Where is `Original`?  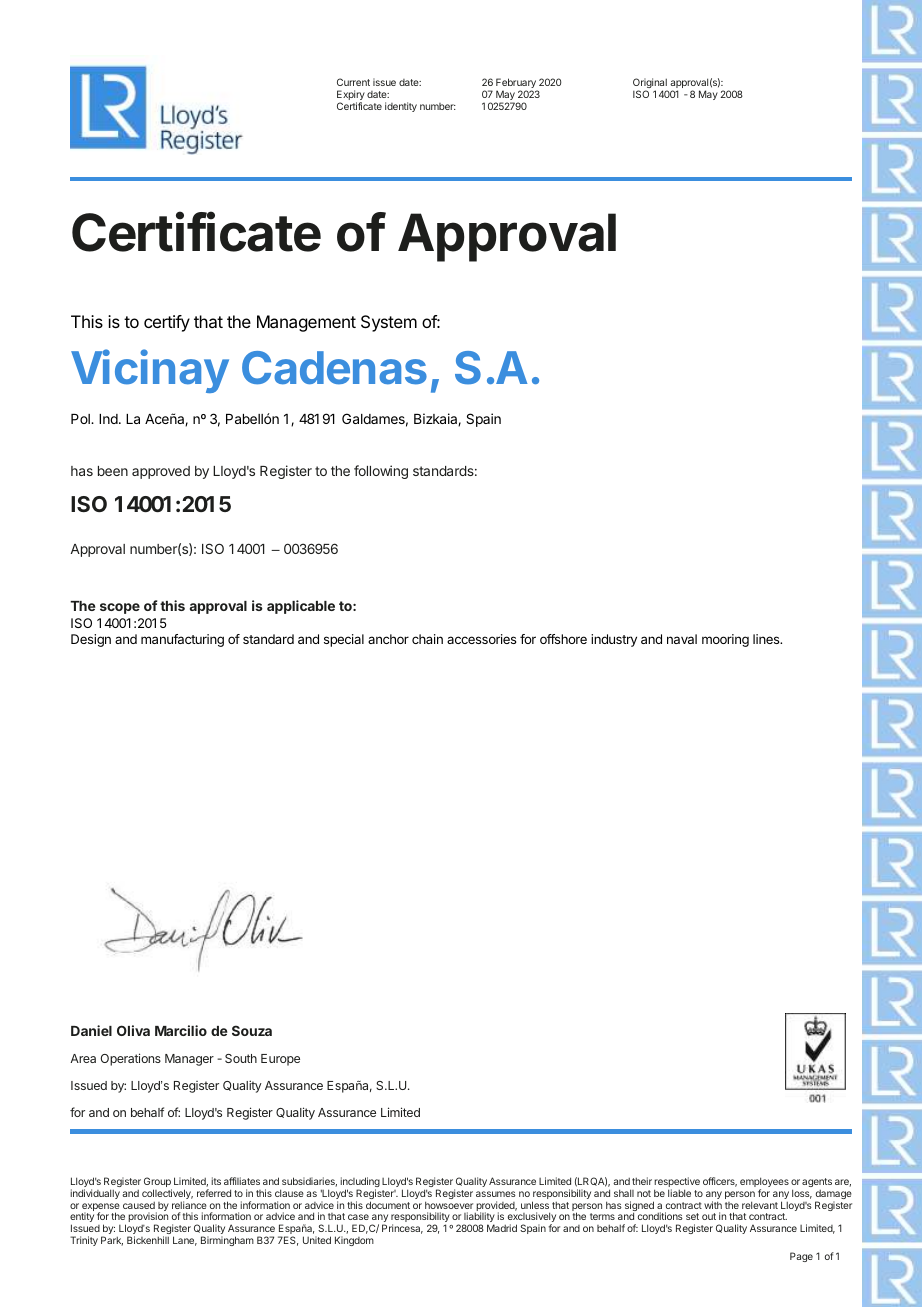
Original is located at coordinates (651, 85).
